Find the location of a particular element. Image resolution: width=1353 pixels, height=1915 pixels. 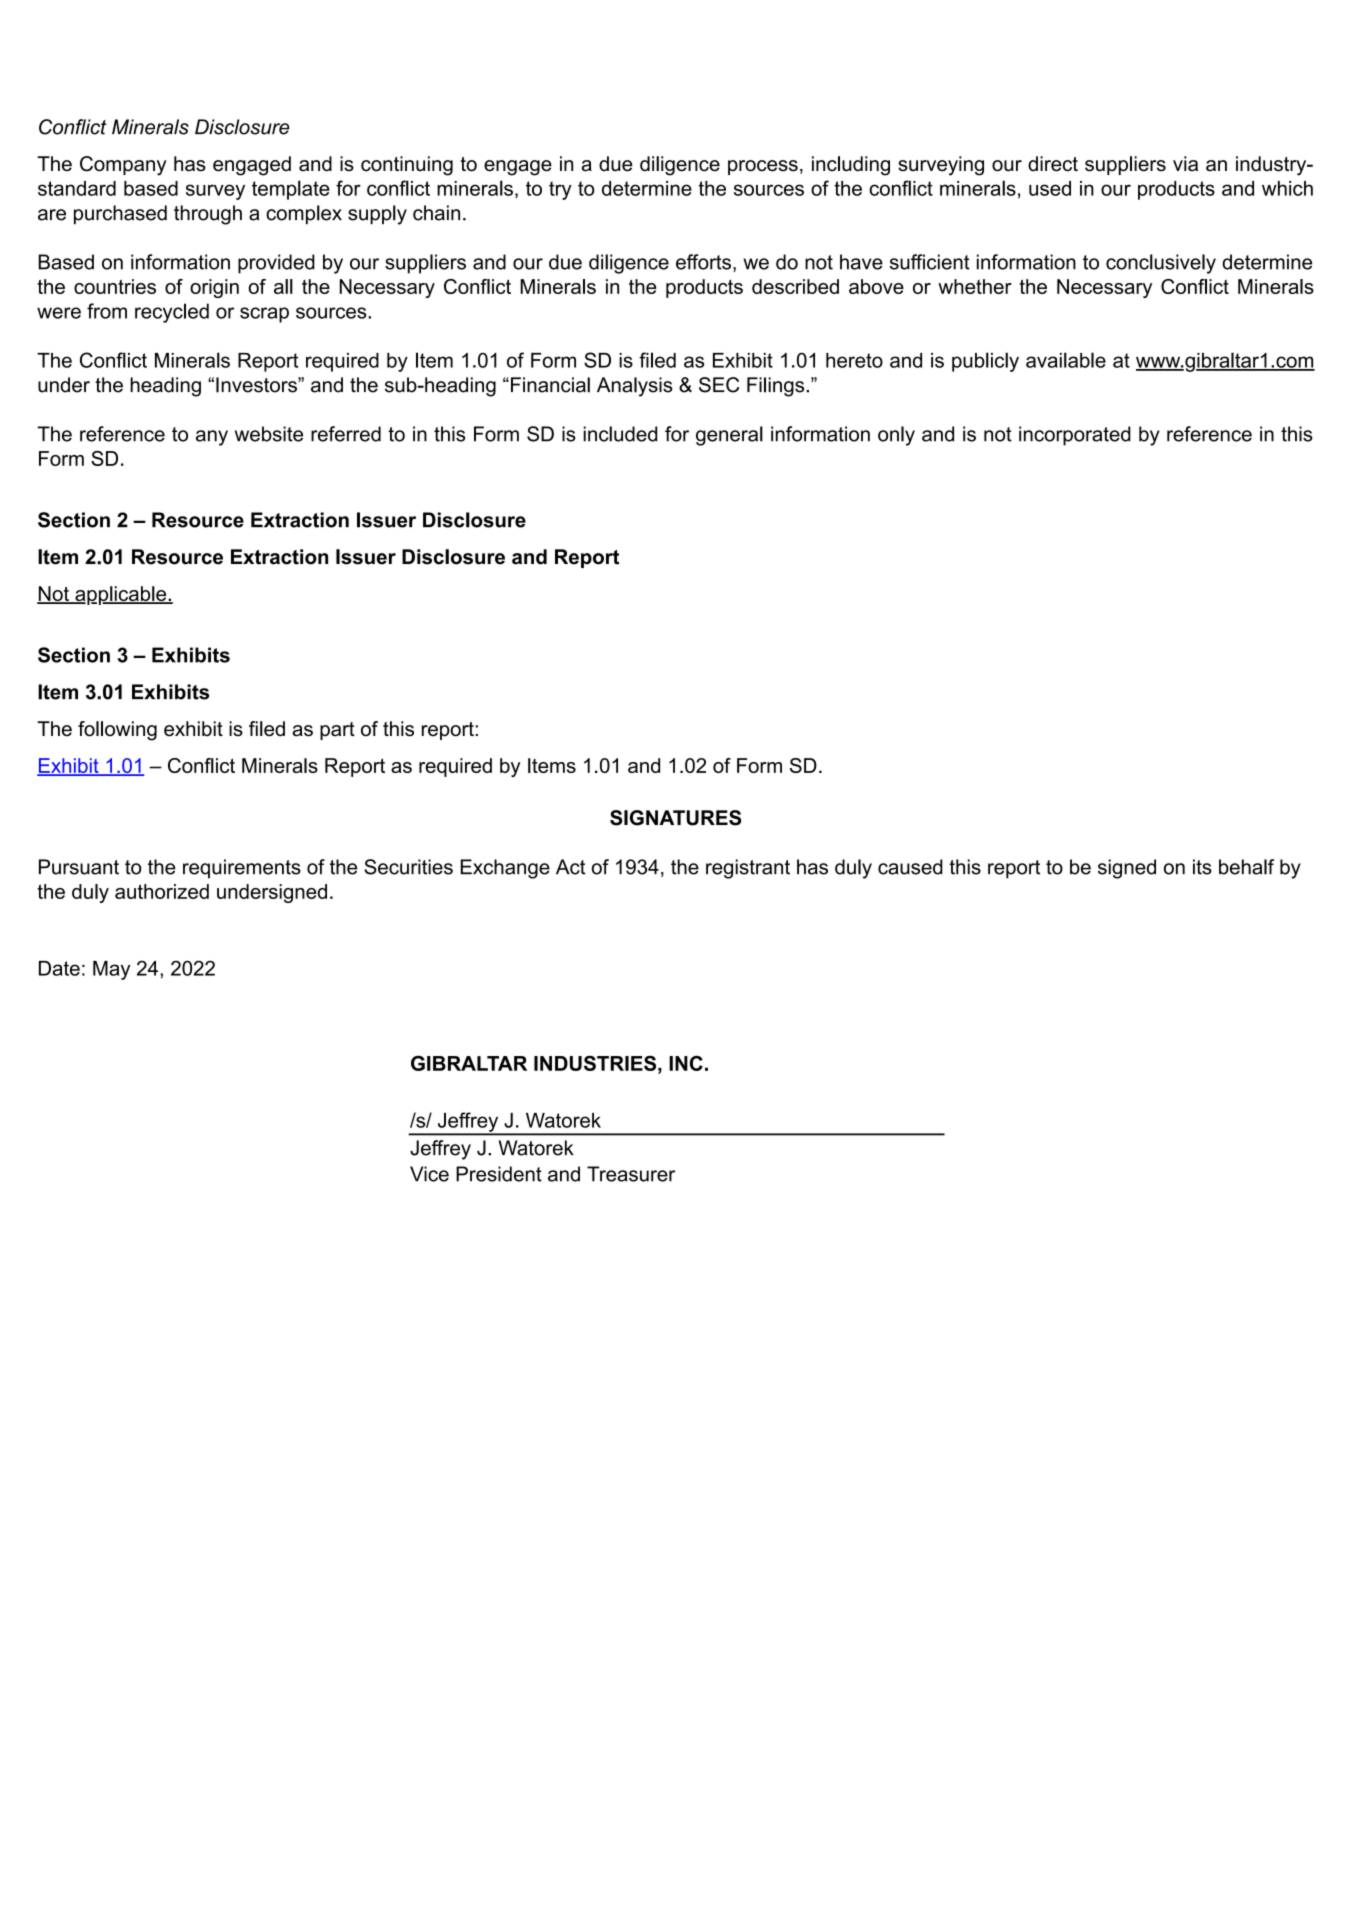

incorporated is located at coordinates (1075, 436).
